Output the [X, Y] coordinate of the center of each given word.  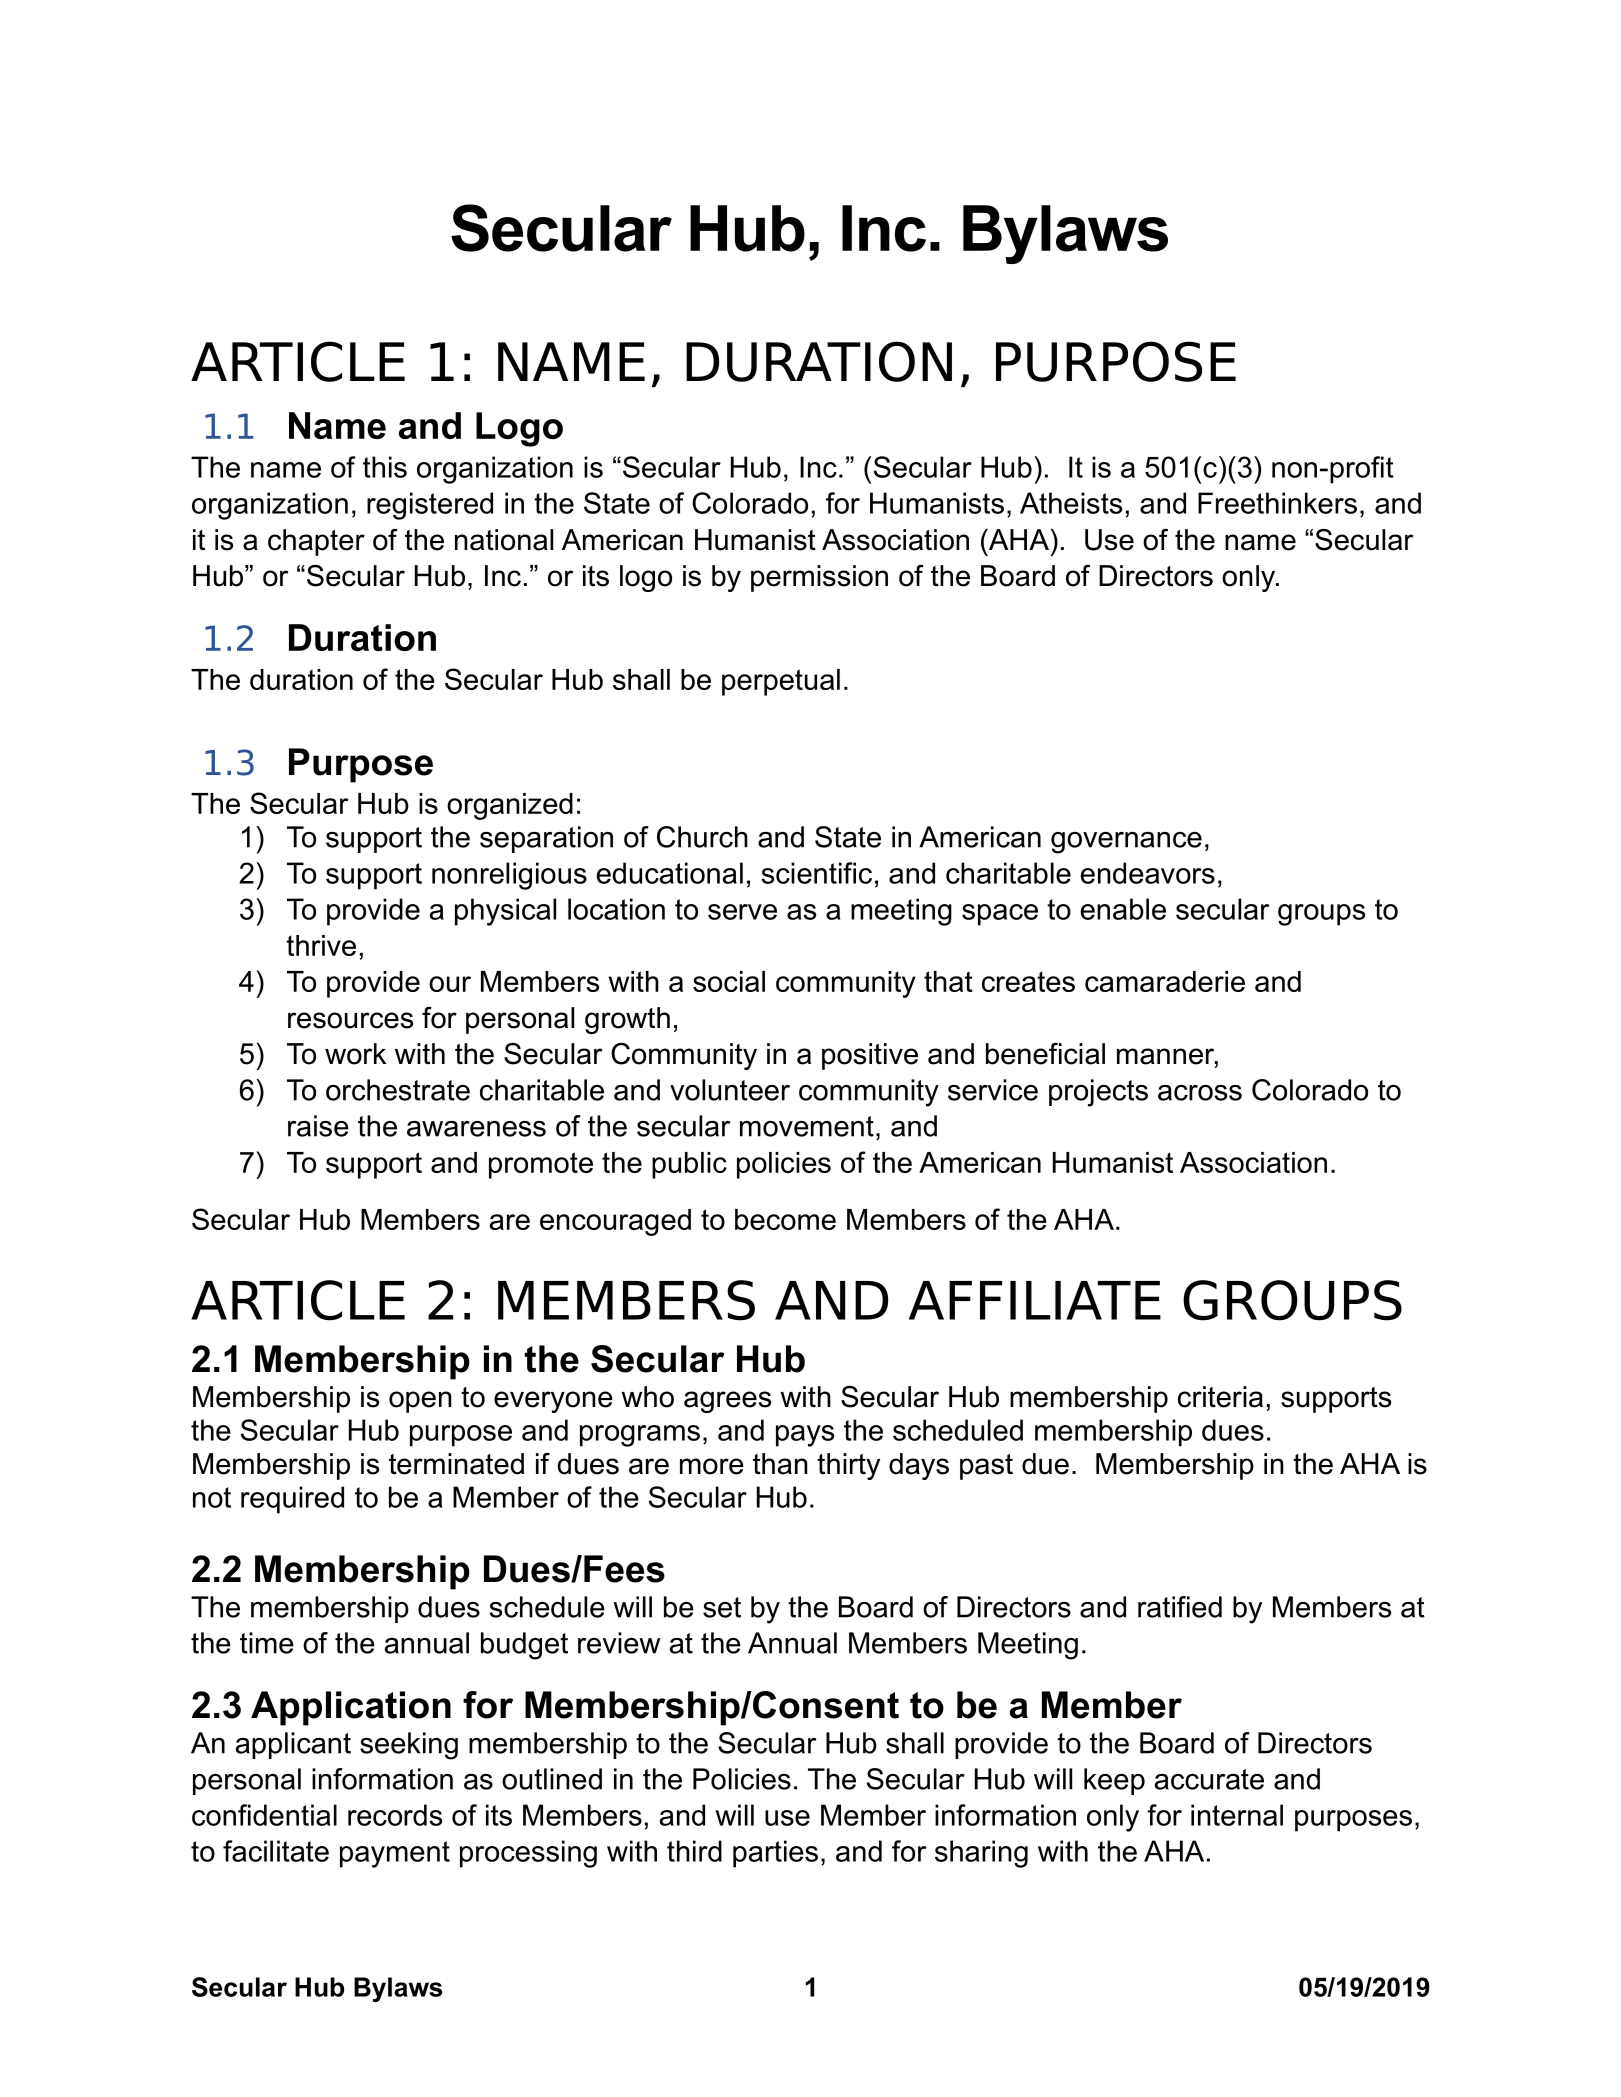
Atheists [1071, 503]
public [689, 1165]
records [395, 1815]
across [1200, 1093]
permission [819, 578]
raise [318, 1126]
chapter [316, 542]
